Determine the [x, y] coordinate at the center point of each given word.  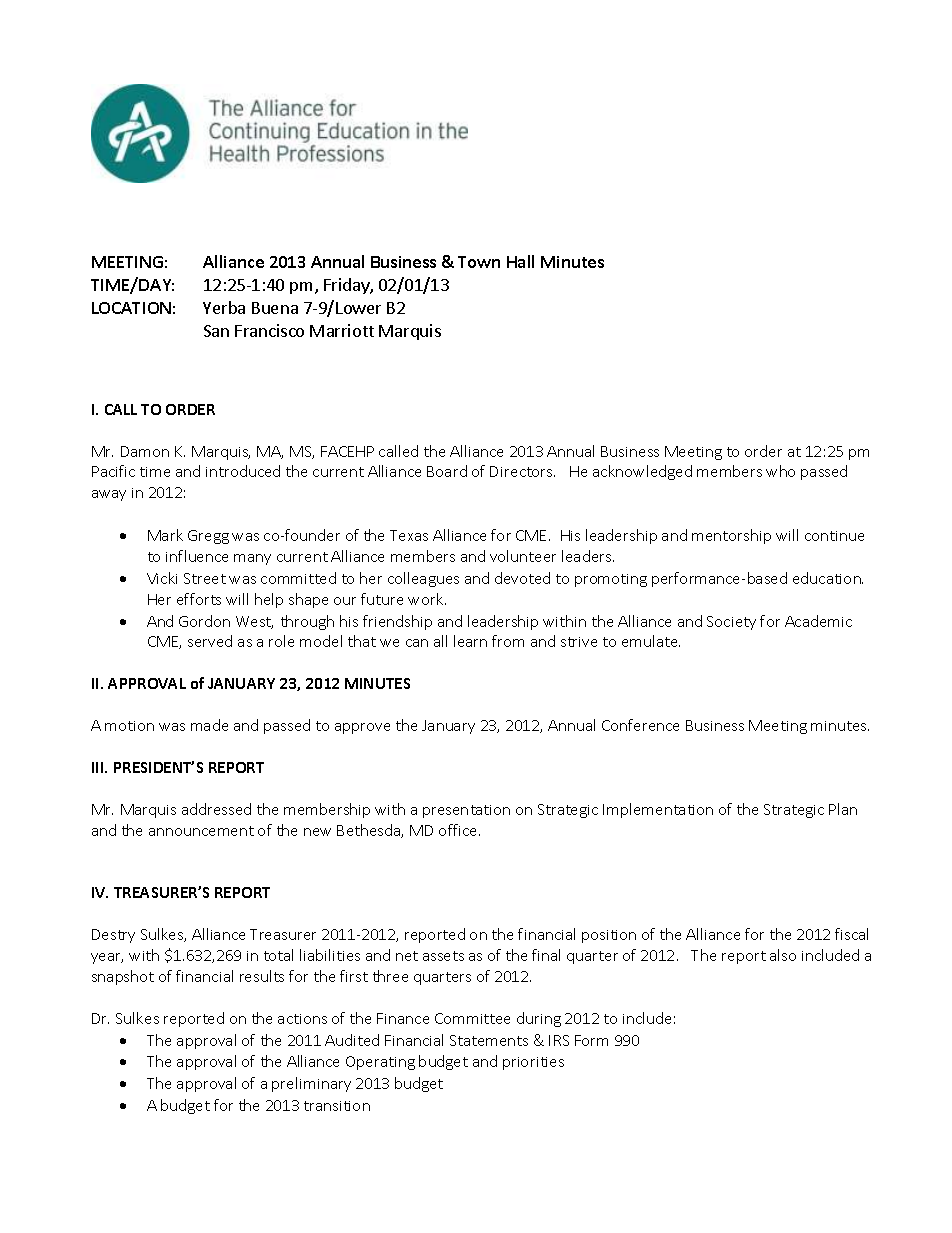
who [780, 471]
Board [447, 471]
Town [479, 262]
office [459, 830]
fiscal [851, 934]
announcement [201, 831]
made [209, 725]
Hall [520, 261]
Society [731, 623]
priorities [533, 1063]
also [783, 955]
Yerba [224, 307]
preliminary [311, 1084]
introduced [243, 471]
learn [470, 641]
